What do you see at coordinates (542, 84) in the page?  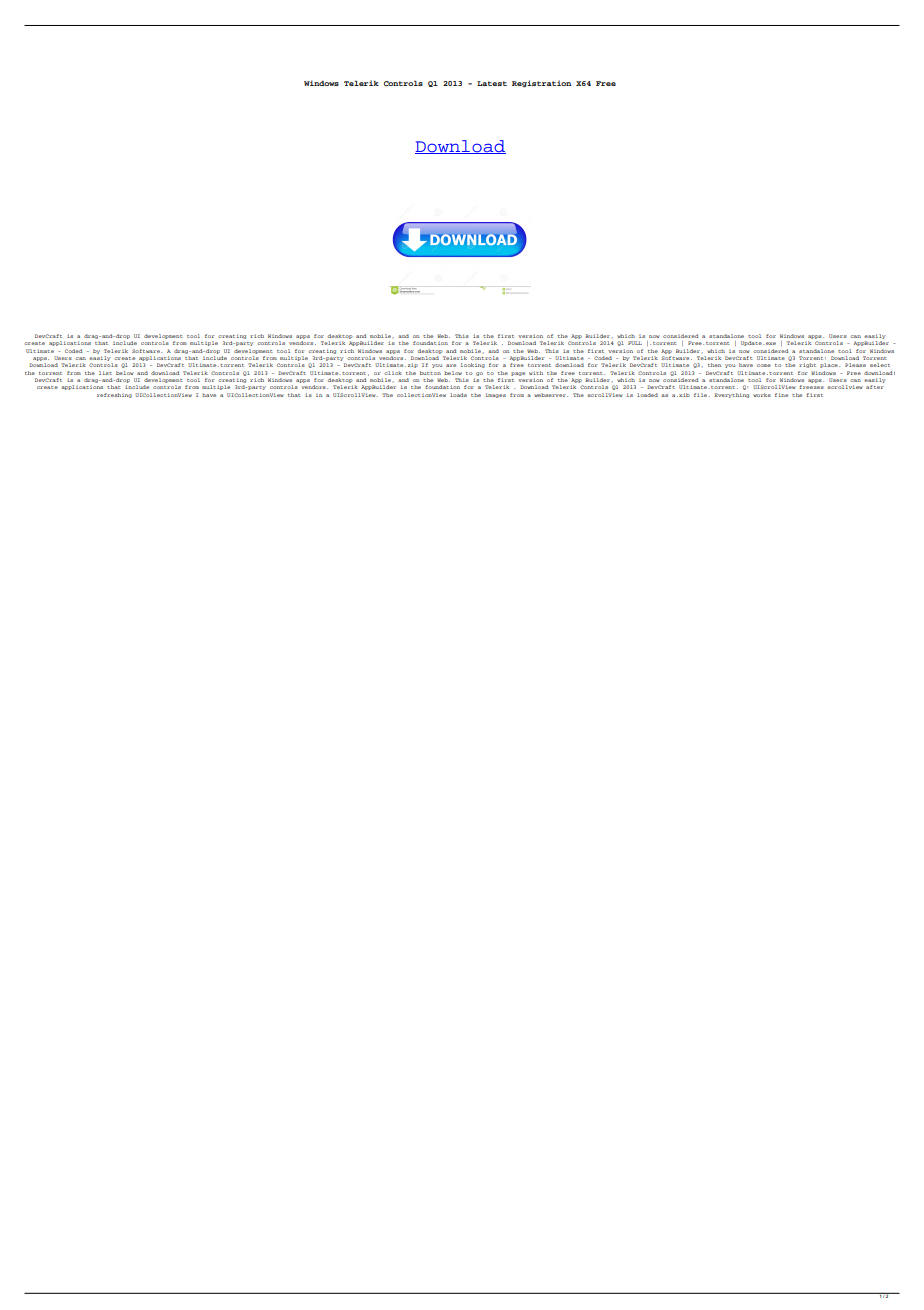 I see `Registration` at bounding box center [542, 84].
